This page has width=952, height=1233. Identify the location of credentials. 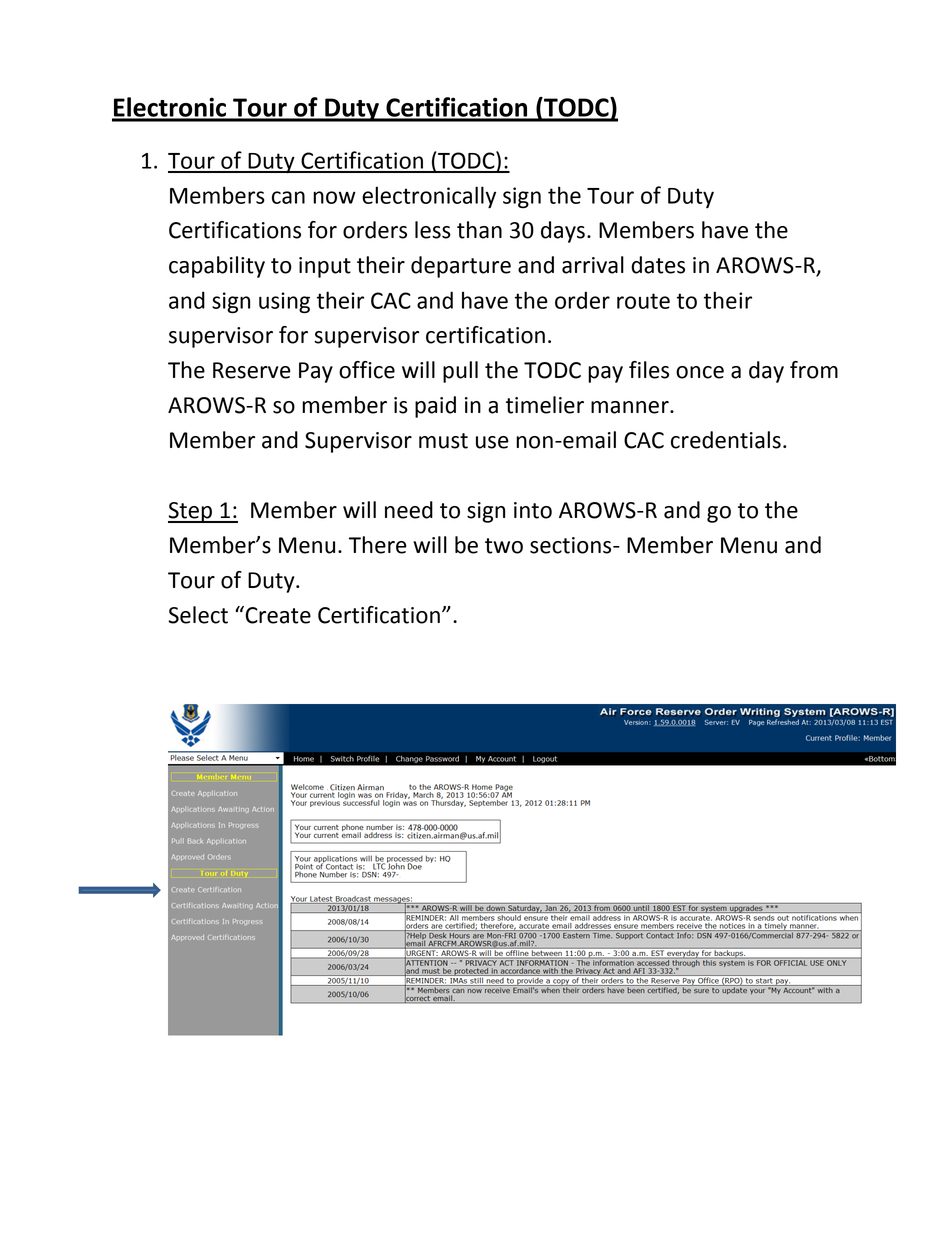
(726, 440).
